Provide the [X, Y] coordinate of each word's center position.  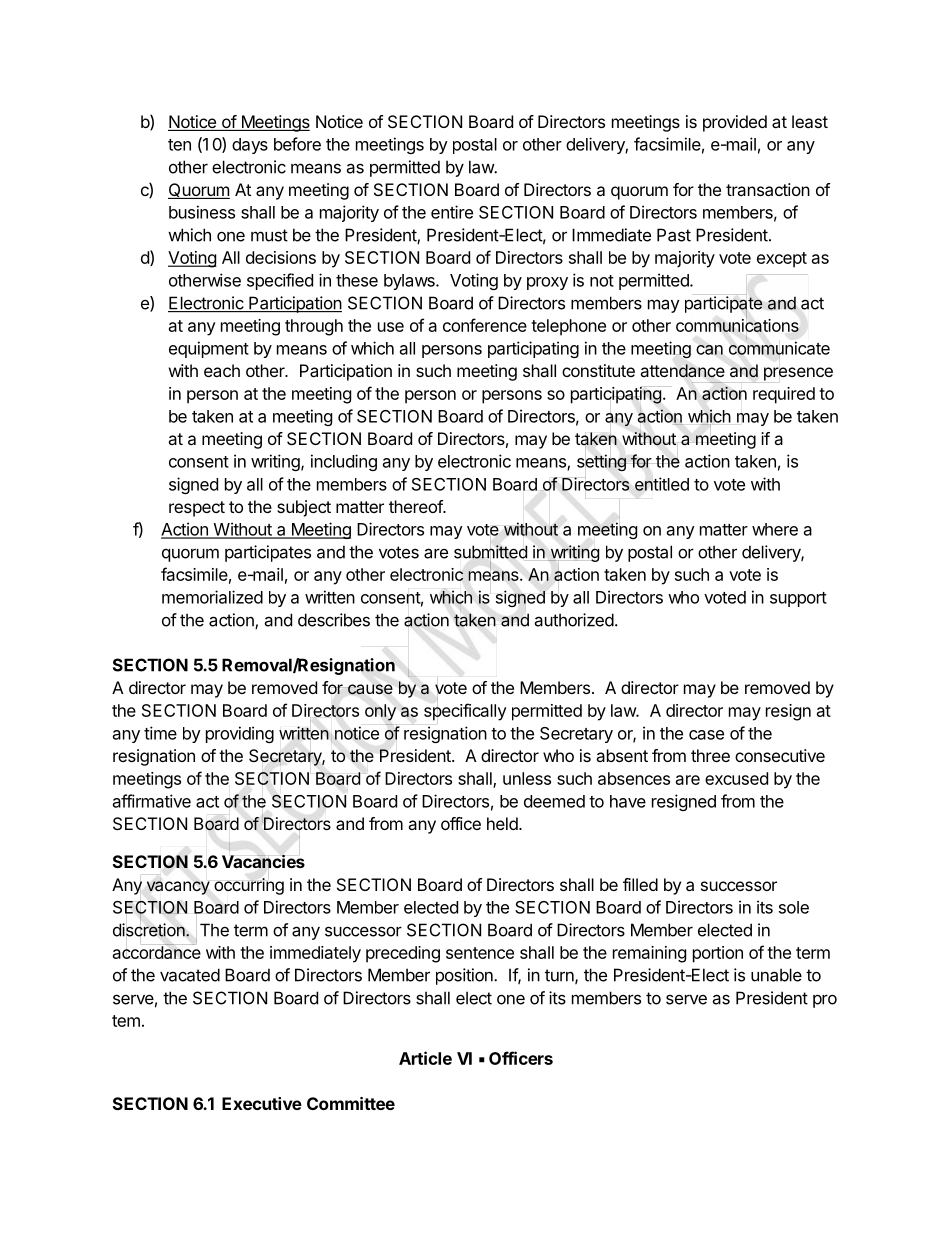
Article [425, 1058]
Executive [262, 1103]
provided [735, 123]
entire [452, 212]
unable [776, 975]
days [250, 146]
